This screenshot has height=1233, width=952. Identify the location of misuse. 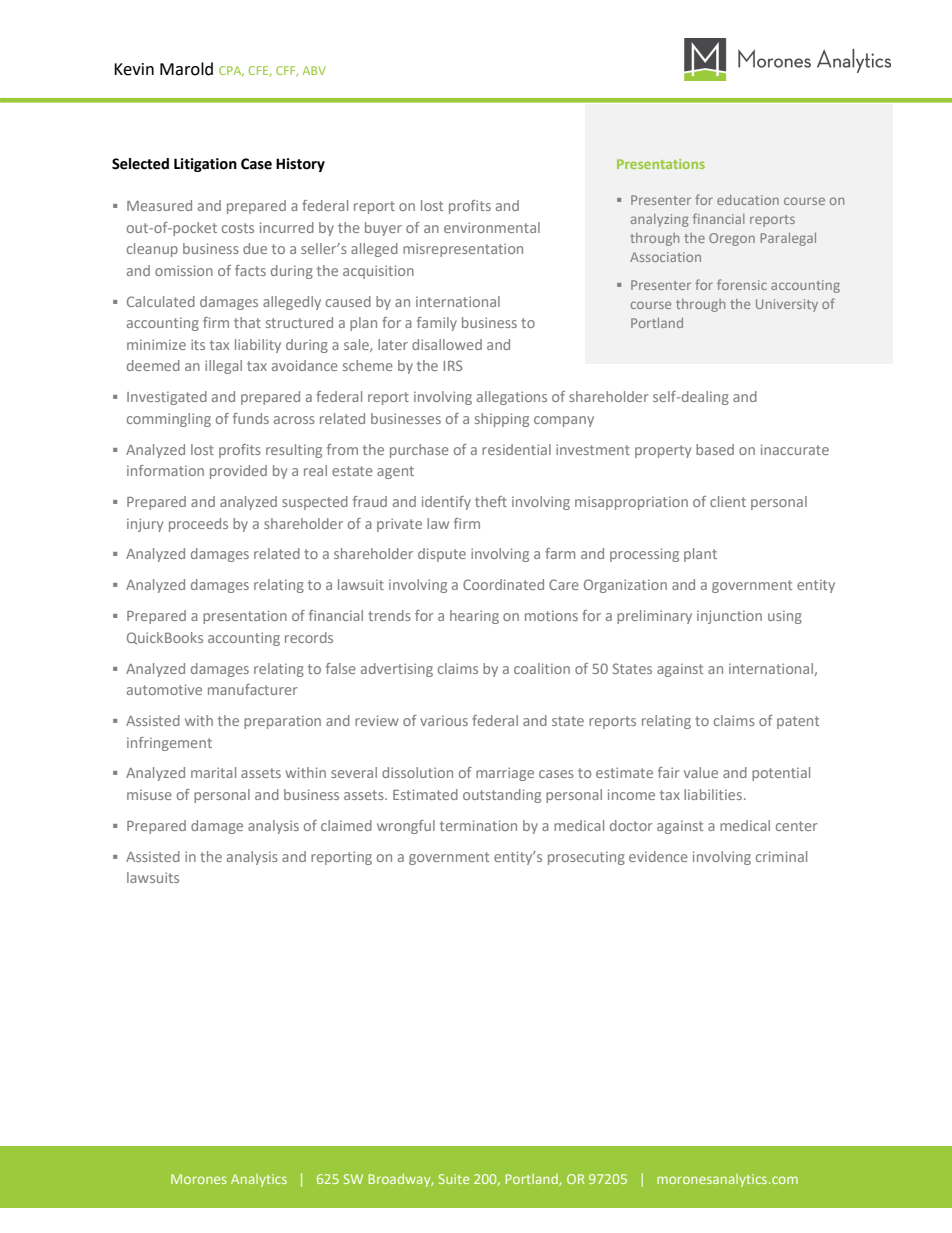
(149, 794).
